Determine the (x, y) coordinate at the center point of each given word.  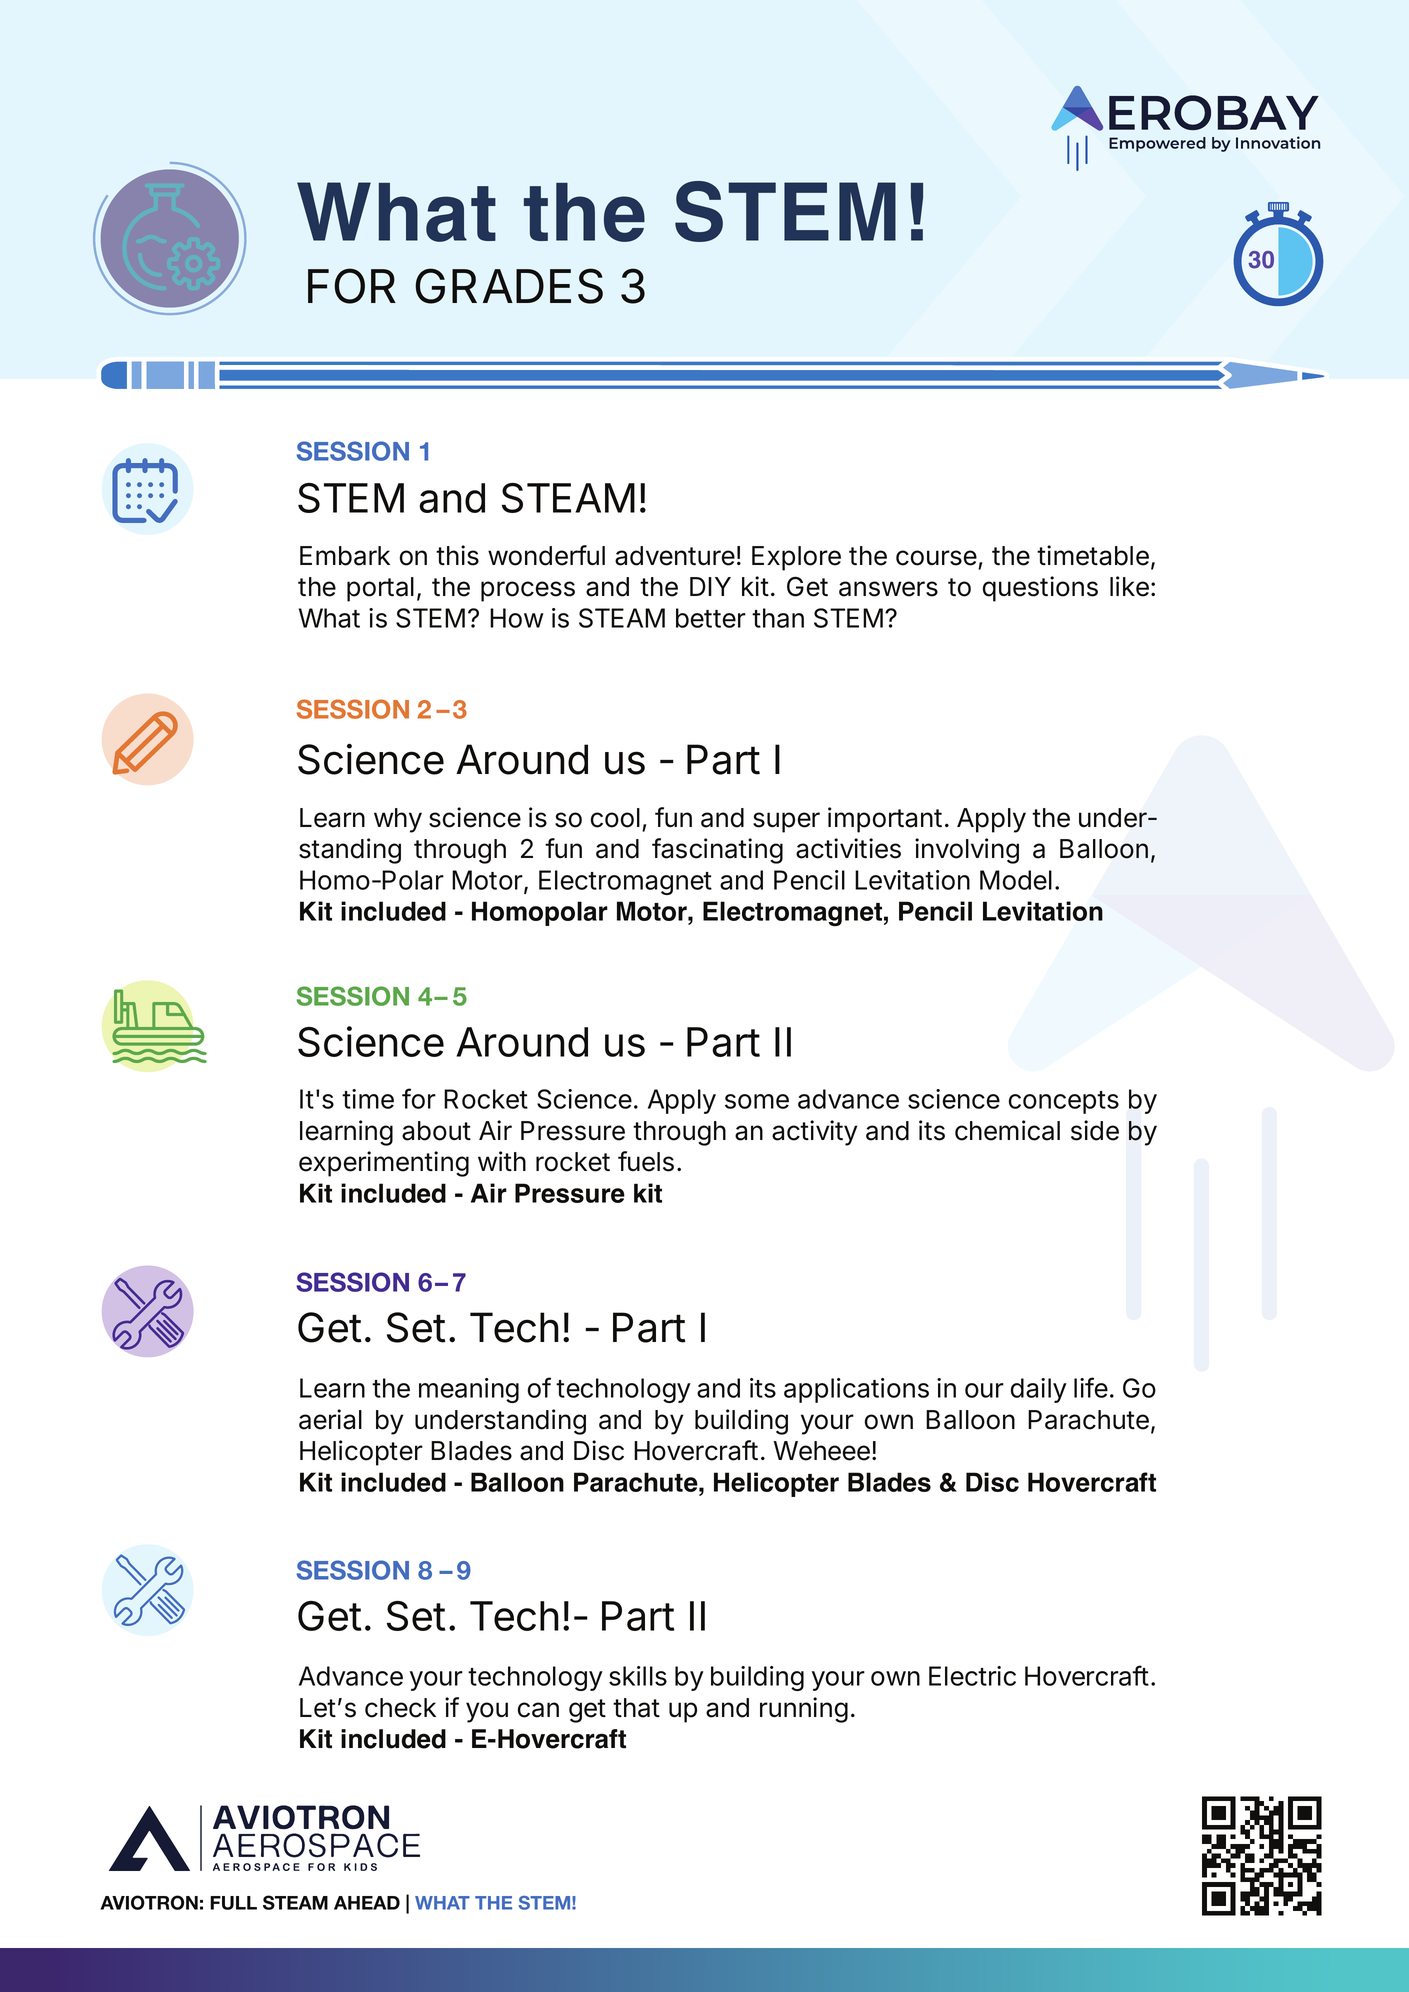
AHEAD (367, 1903)
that (636, 1708)
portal (380, 589)
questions (1040, 589)
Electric (972, 1676)
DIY (710, 586)
